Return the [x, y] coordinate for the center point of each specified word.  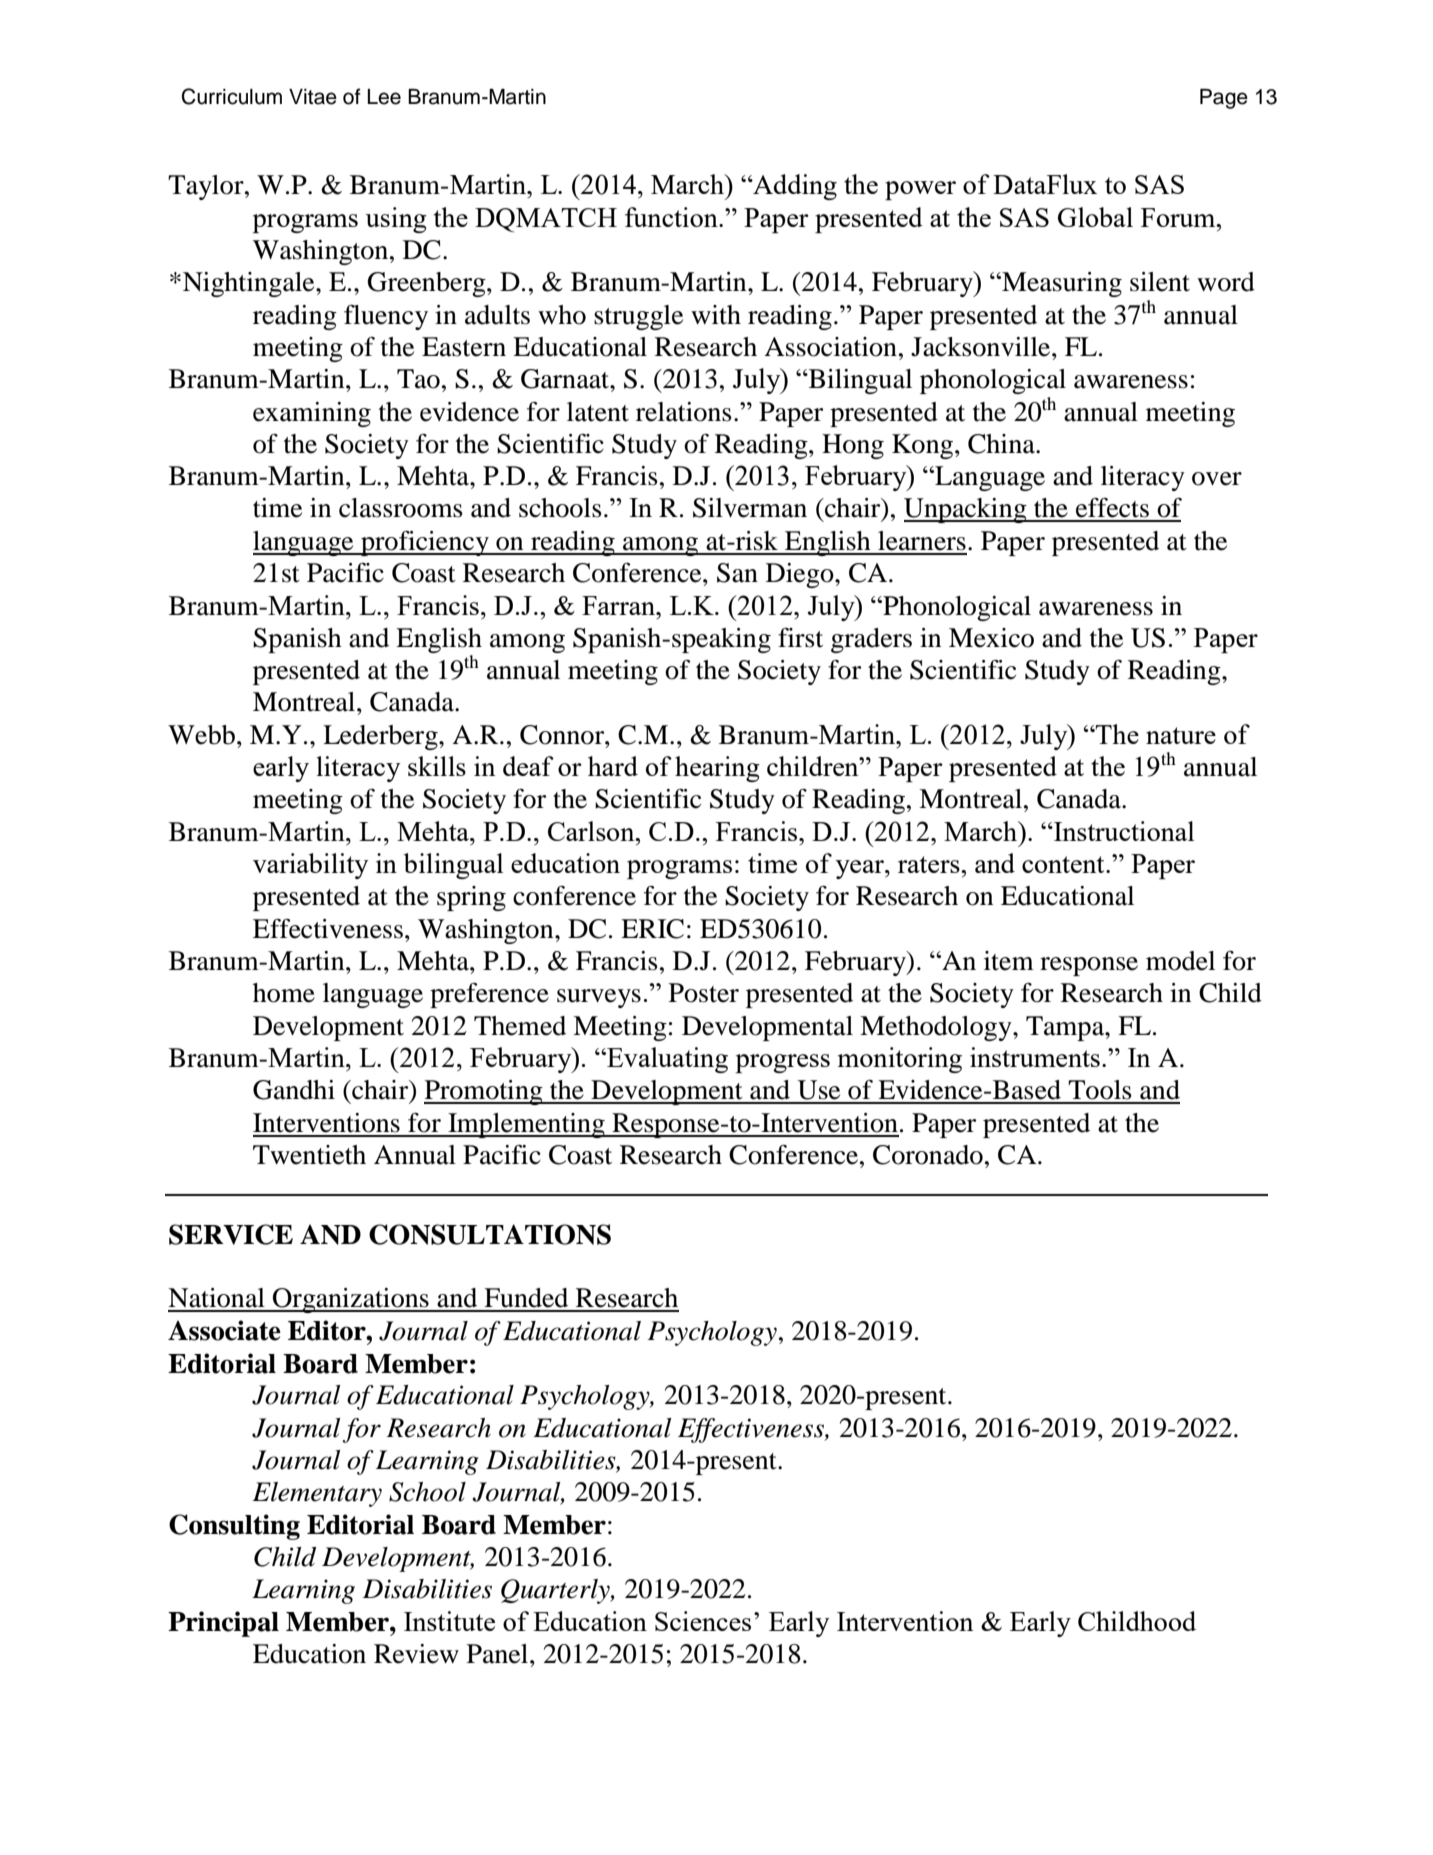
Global [1095, 217]
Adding [794, 187]
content [1064, 864]
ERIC [652, 929]
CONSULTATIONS [490, 1234]
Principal [223, 1624]
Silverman [750, 508]
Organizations [351, 1300]
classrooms [401, 508]
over [1217, 479]
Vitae [313, 97]
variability [310, 866]
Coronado [928, 1155]
